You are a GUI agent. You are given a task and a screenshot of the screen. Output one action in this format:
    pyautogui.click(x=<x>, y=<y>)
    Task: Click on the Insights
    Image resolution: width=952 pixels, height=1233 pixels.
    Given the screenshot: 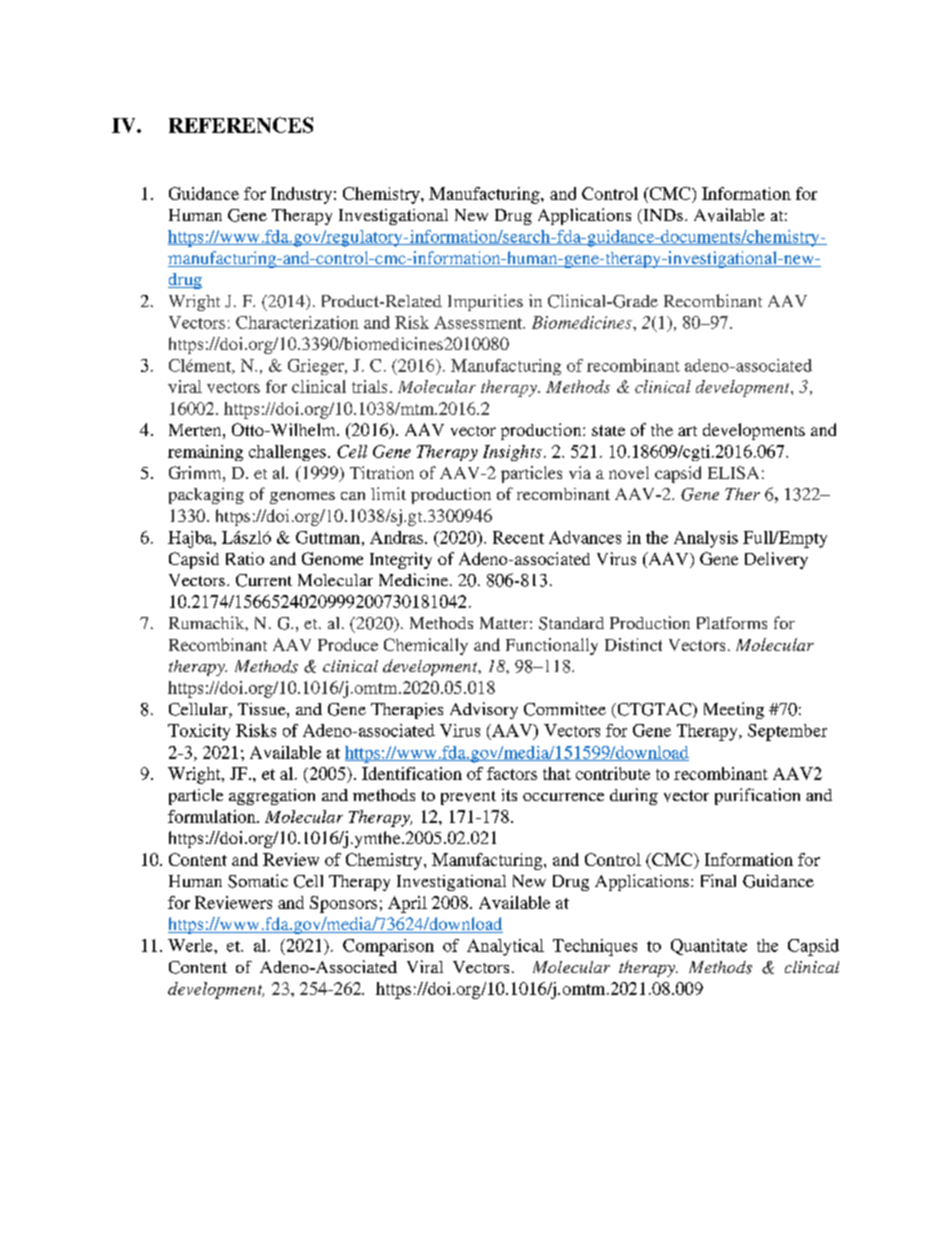 What is the action you would take?
    pyautogui.click(x=512, y=453)
